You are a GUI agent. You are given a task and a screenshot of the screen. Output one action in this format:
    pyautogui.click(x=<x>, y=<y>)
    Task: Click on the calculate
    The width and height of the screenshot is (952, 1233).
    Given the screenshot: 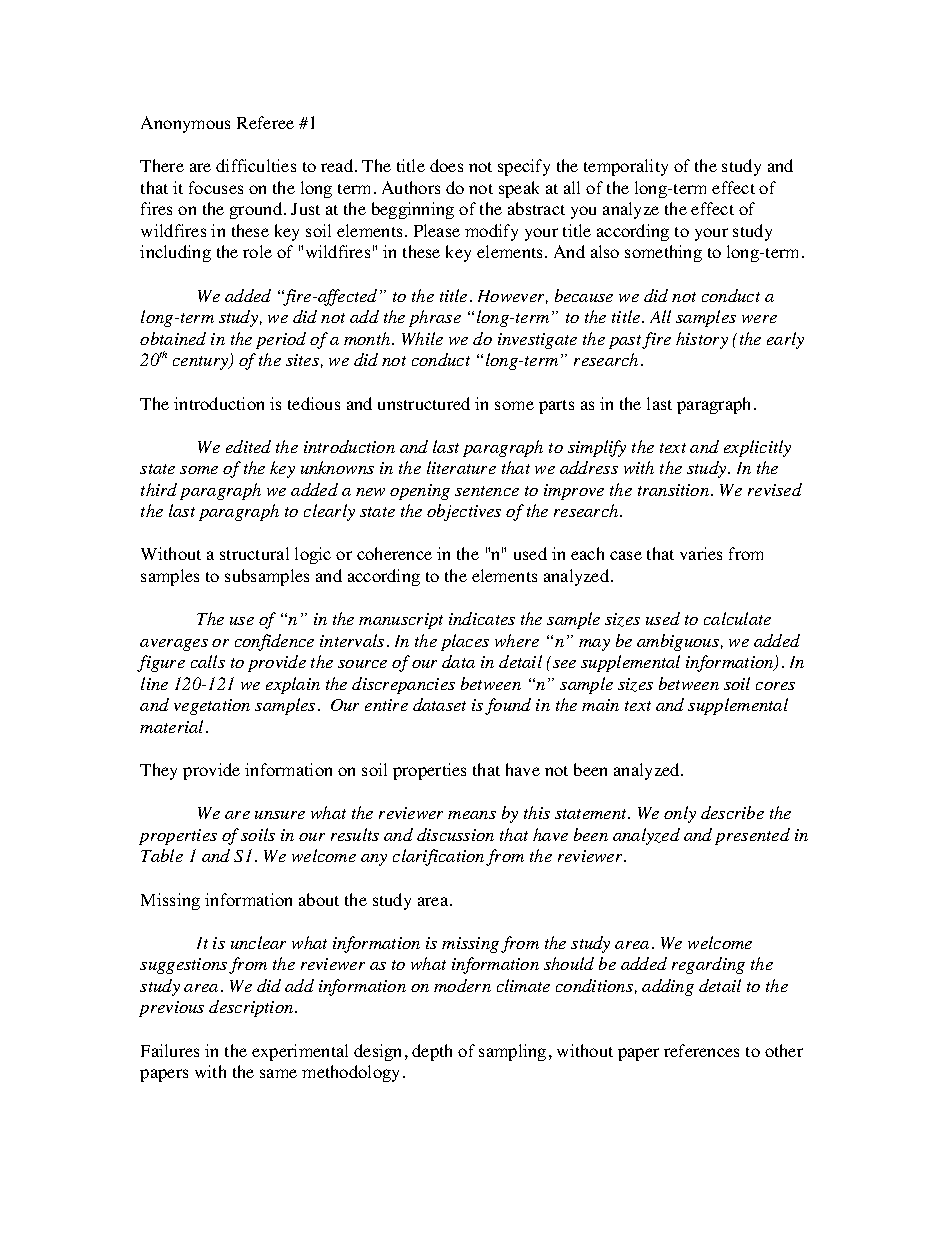 What is the action you would take?
    pyautogui.click(x=737, y=618)
